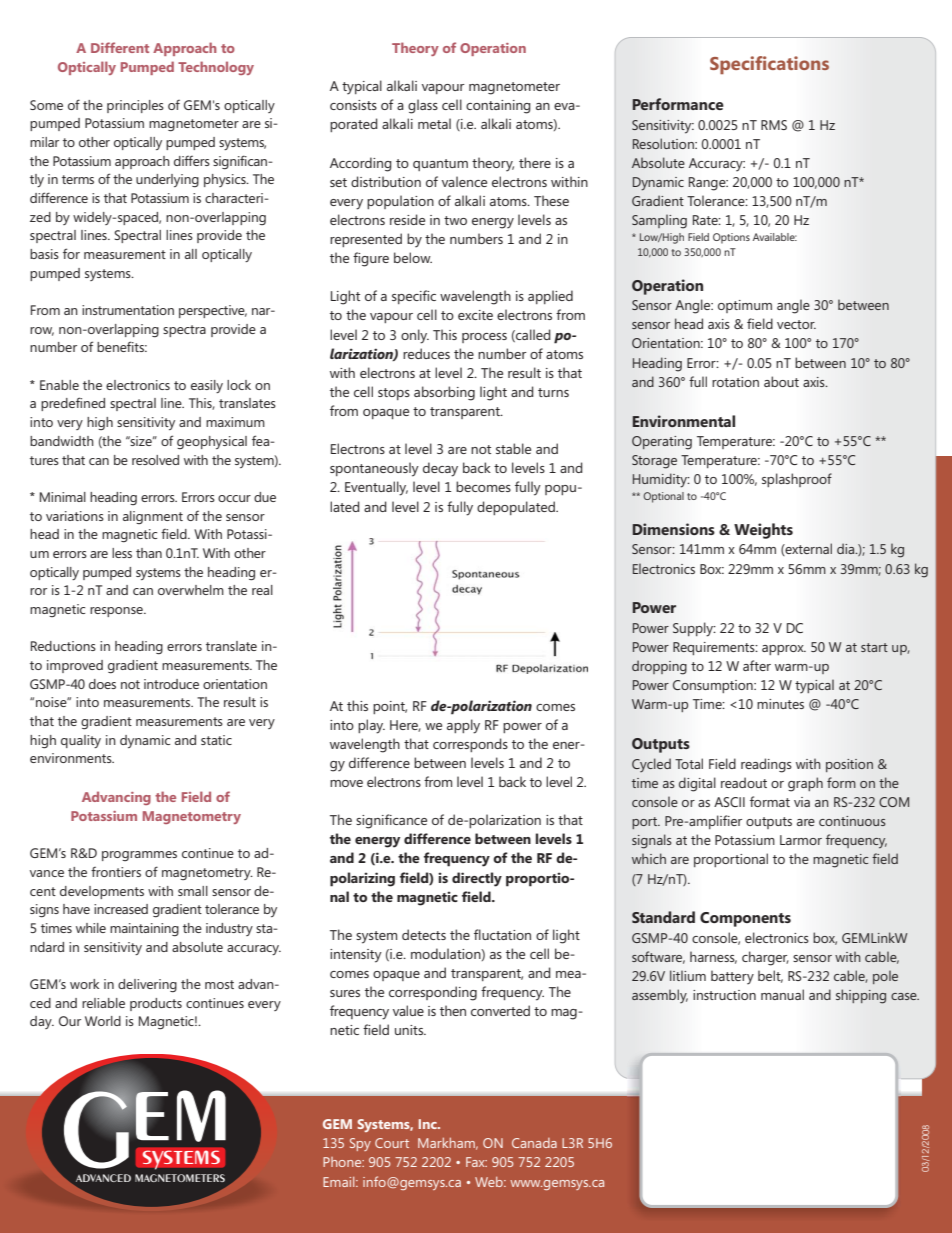 This document has height=1233, width=952. Describe the element at coordinates (476, 1162) in the document. I see `Fax` at that location.
